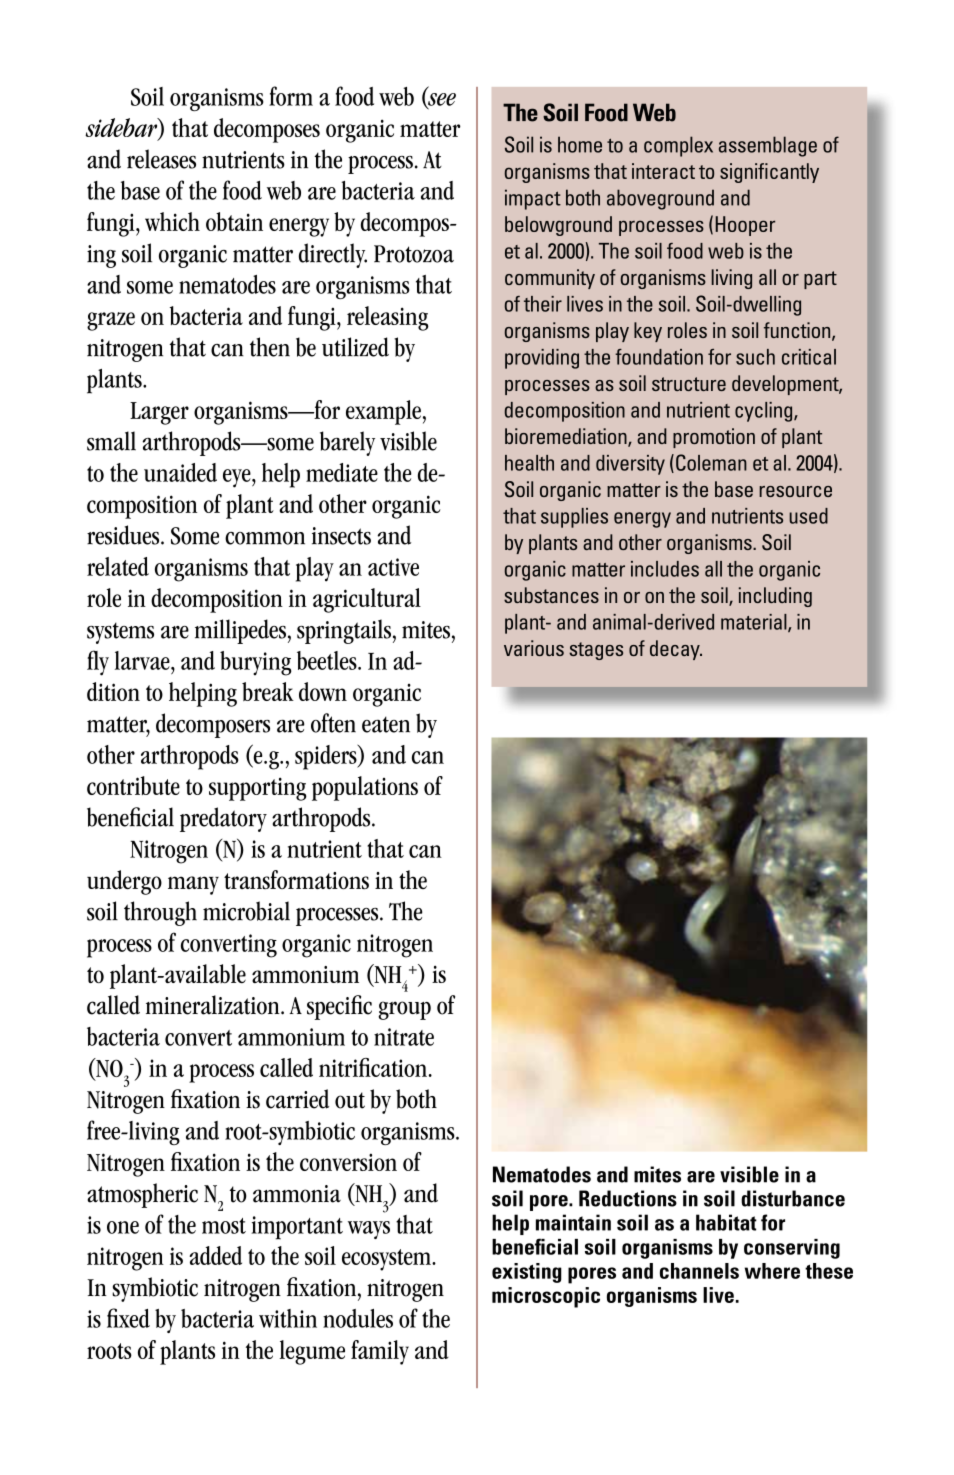  I want to click on see, so click(441, 100).
